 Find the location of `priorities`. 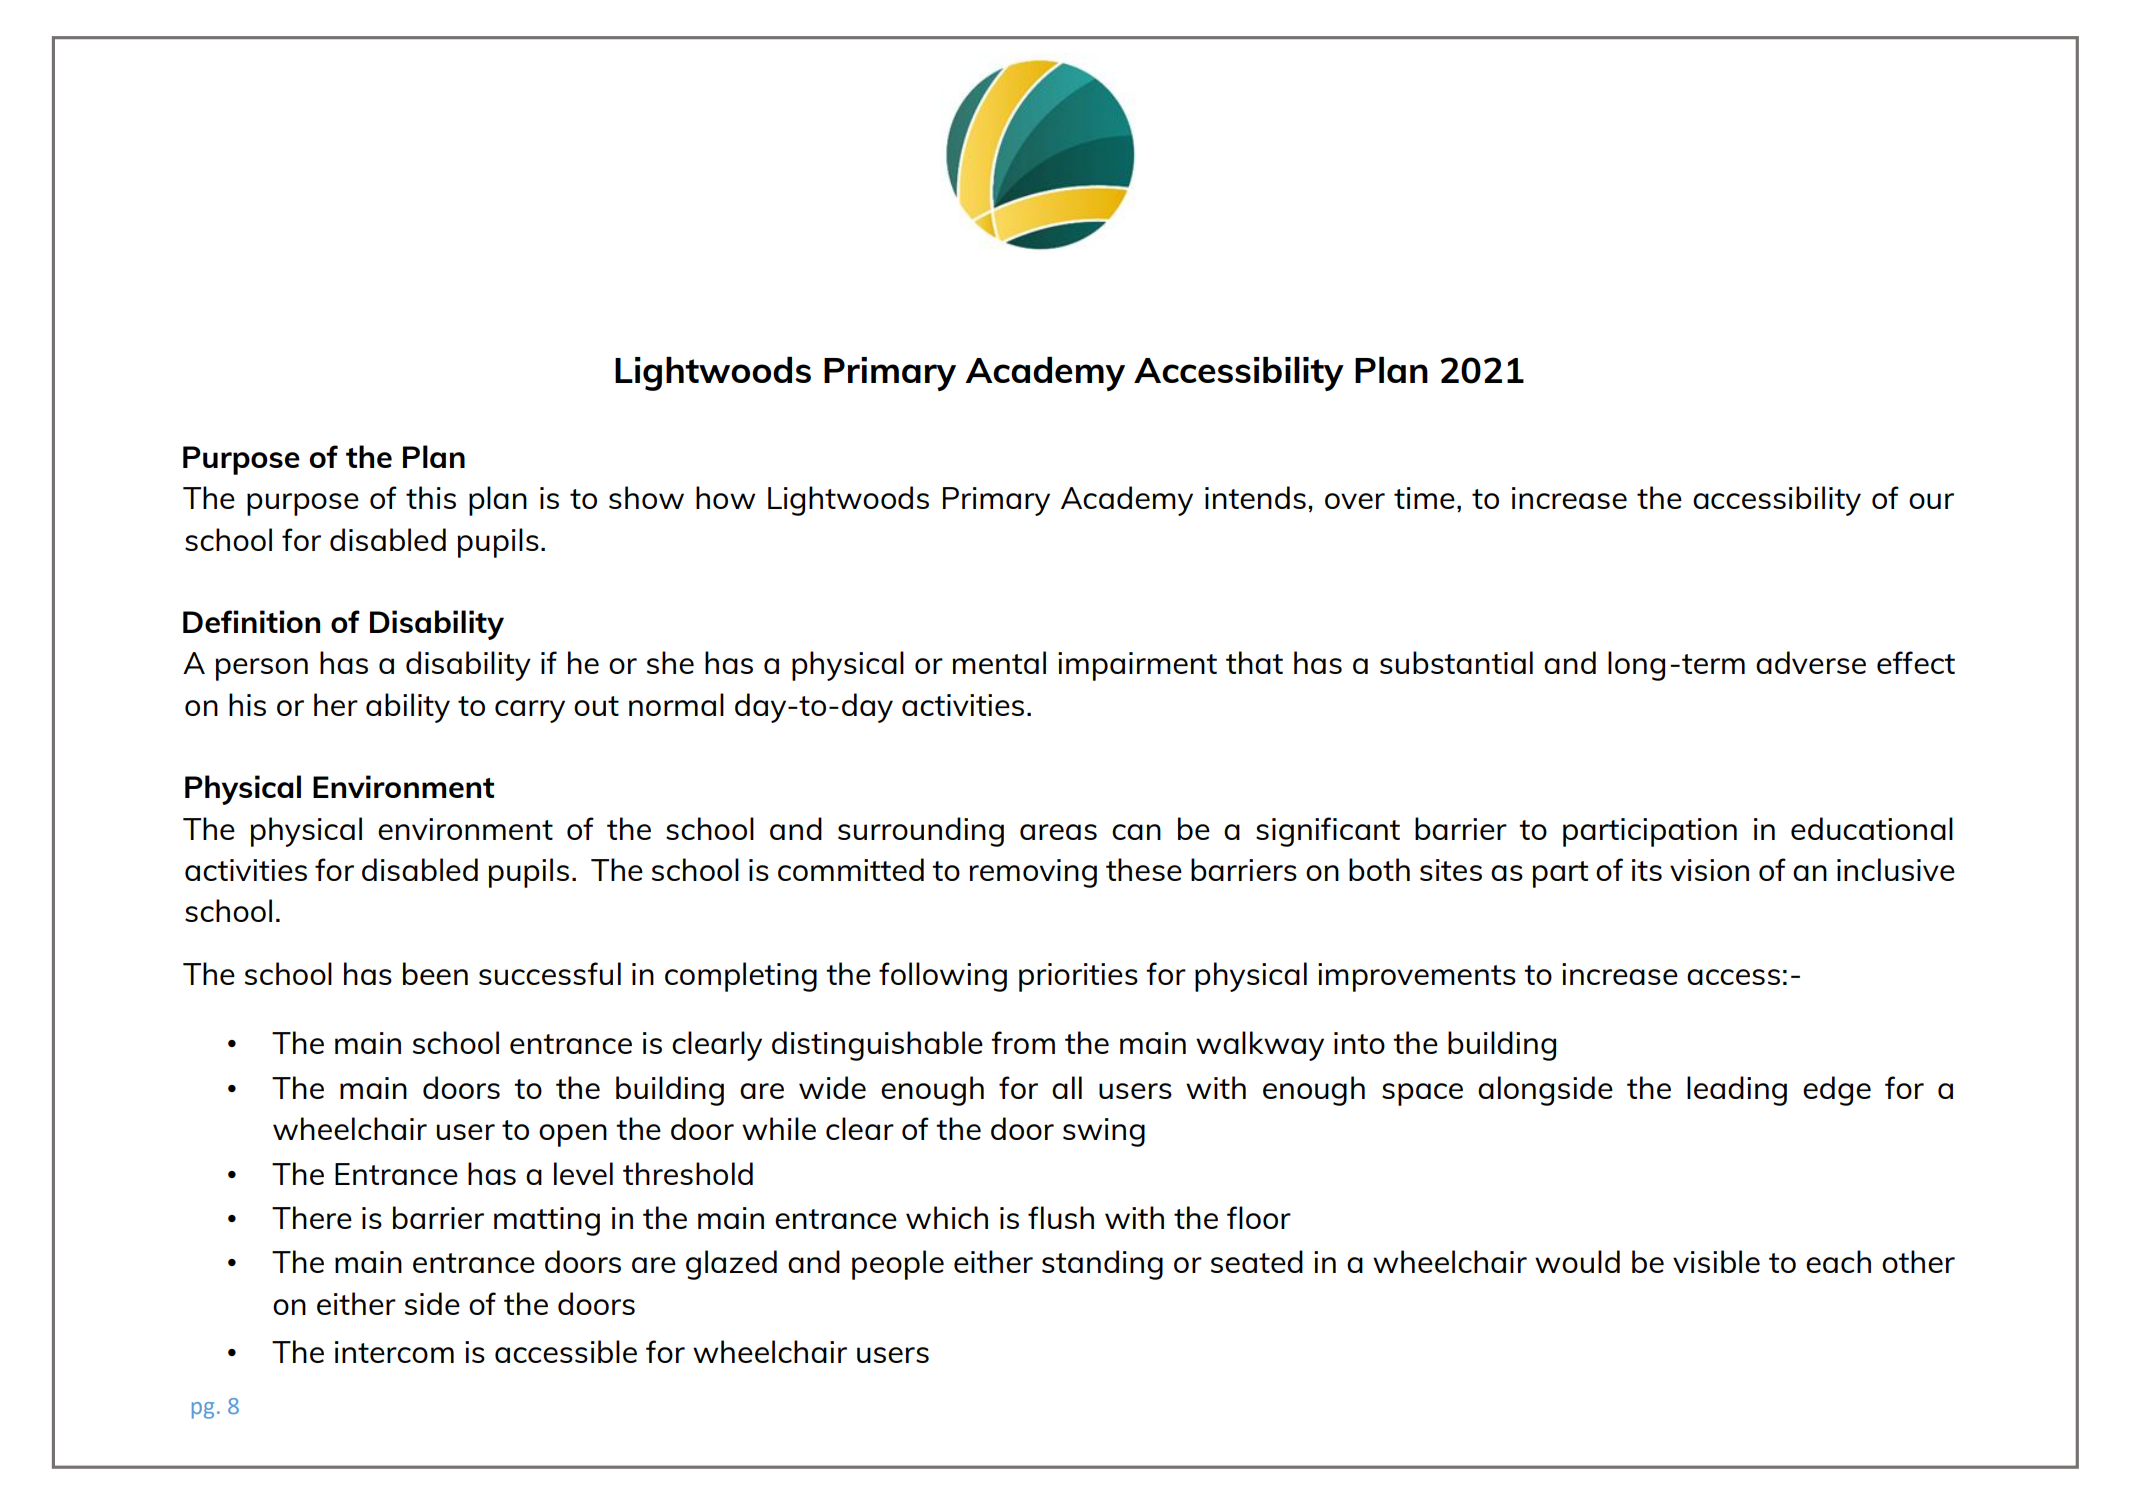

priorities is located at coordinates (1078, 977).
